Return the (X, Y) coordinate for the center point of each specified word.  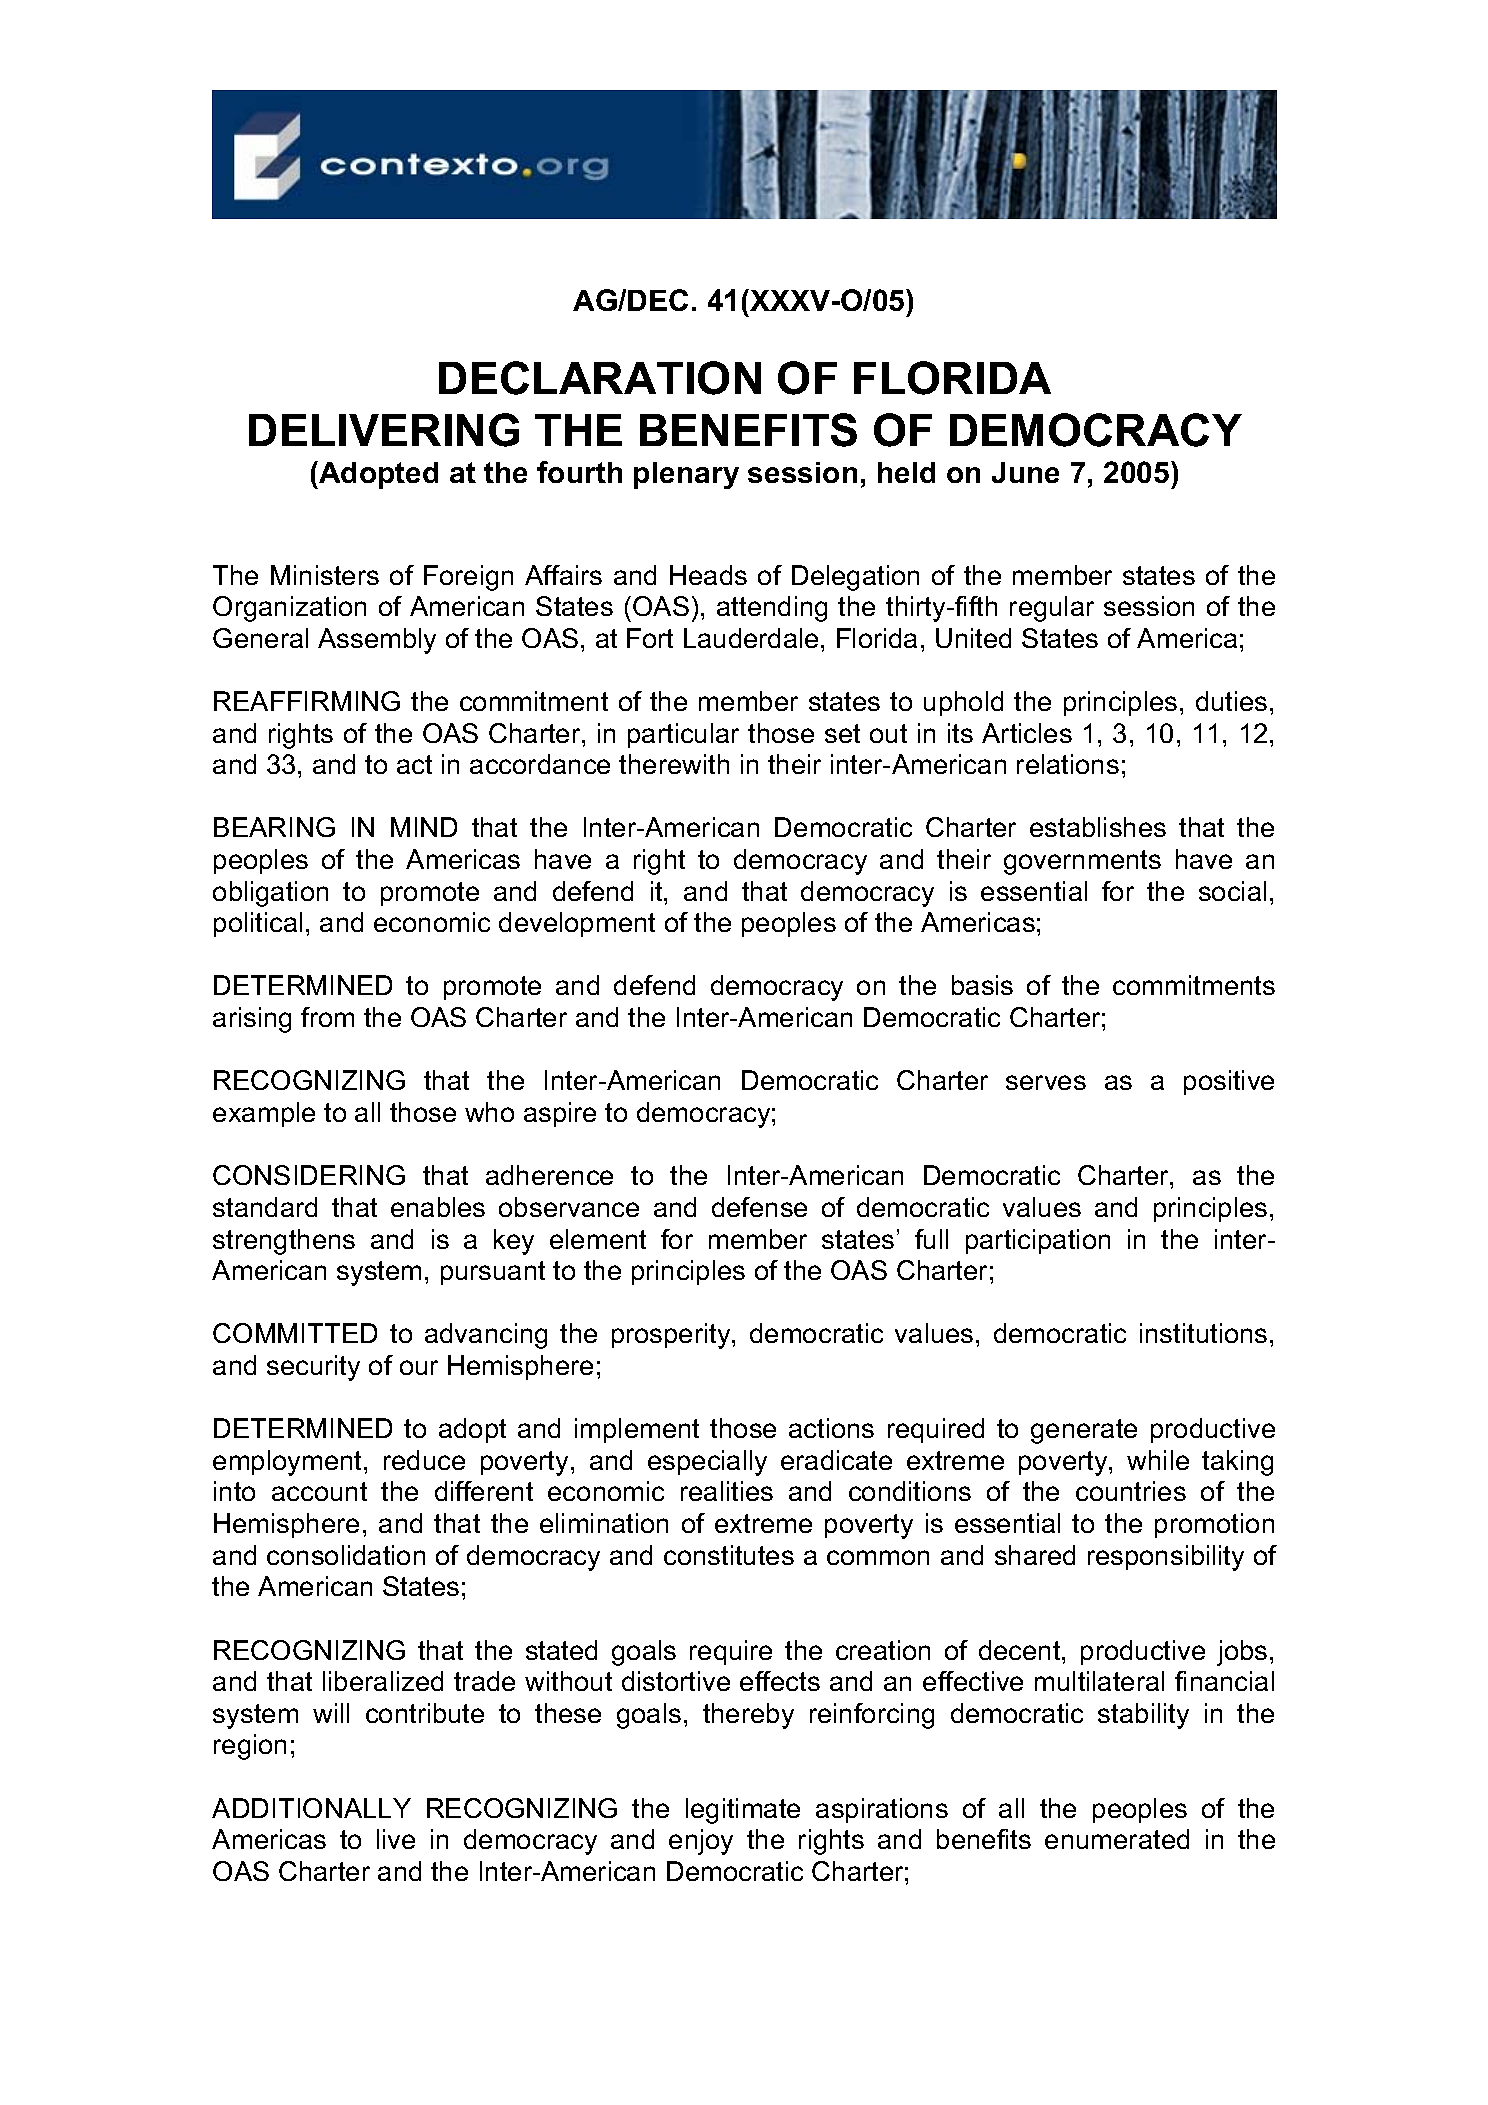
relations (1068, 764)
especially (707, 1463)
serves (1046, 1082)
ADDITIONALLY (311, 1808)
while (1158, 1460)
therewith (674, 764)
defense (759, 1207)
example (264, 1114)
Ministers (325, 575)
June (1025, 472)
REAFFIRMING (307, 701)
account (319, 1491)
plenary (686, 475)
